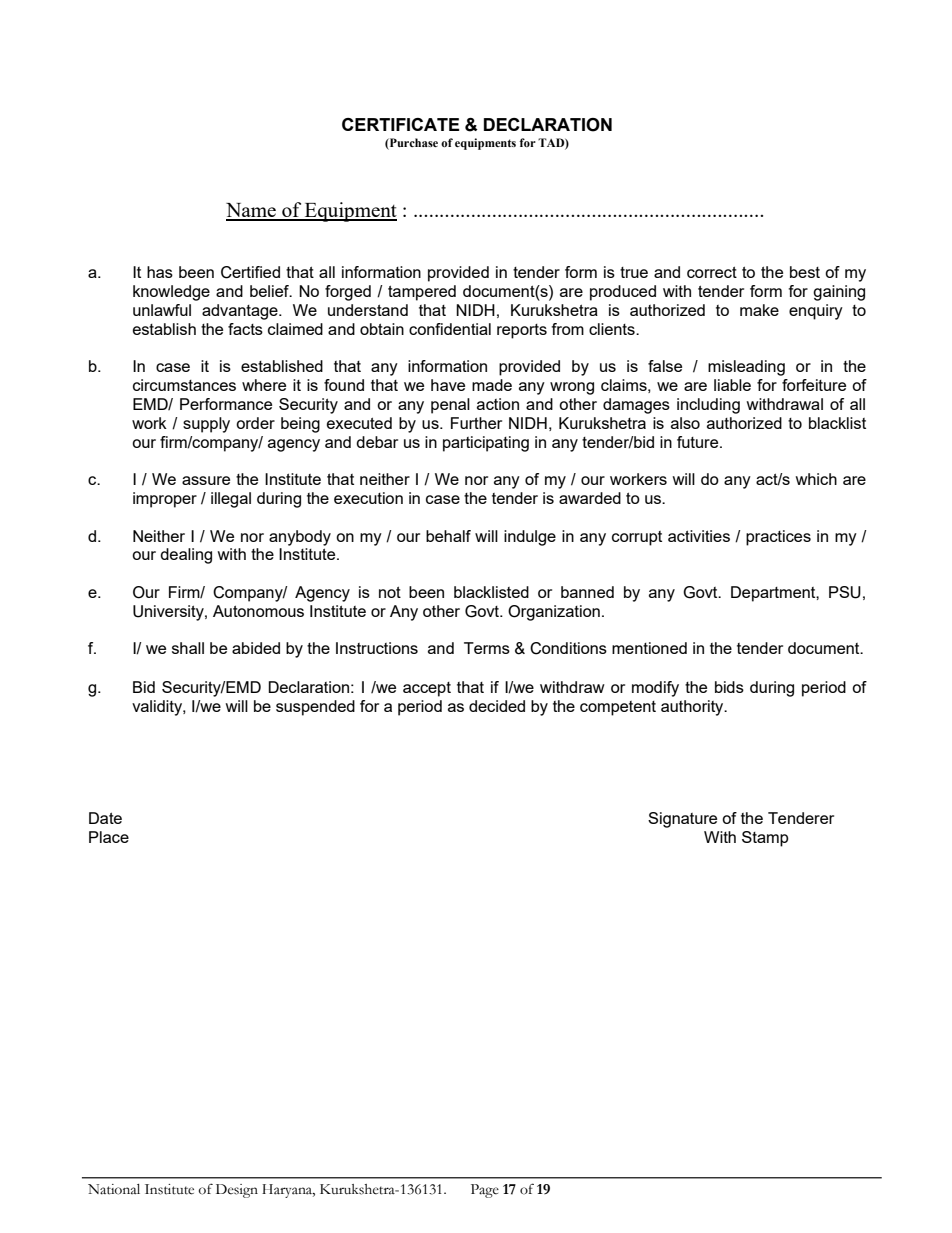 The width and height of the page is (952, 1233). Describe the element at coordinates (485, 1191) in the page. I see `Page` at that location.
